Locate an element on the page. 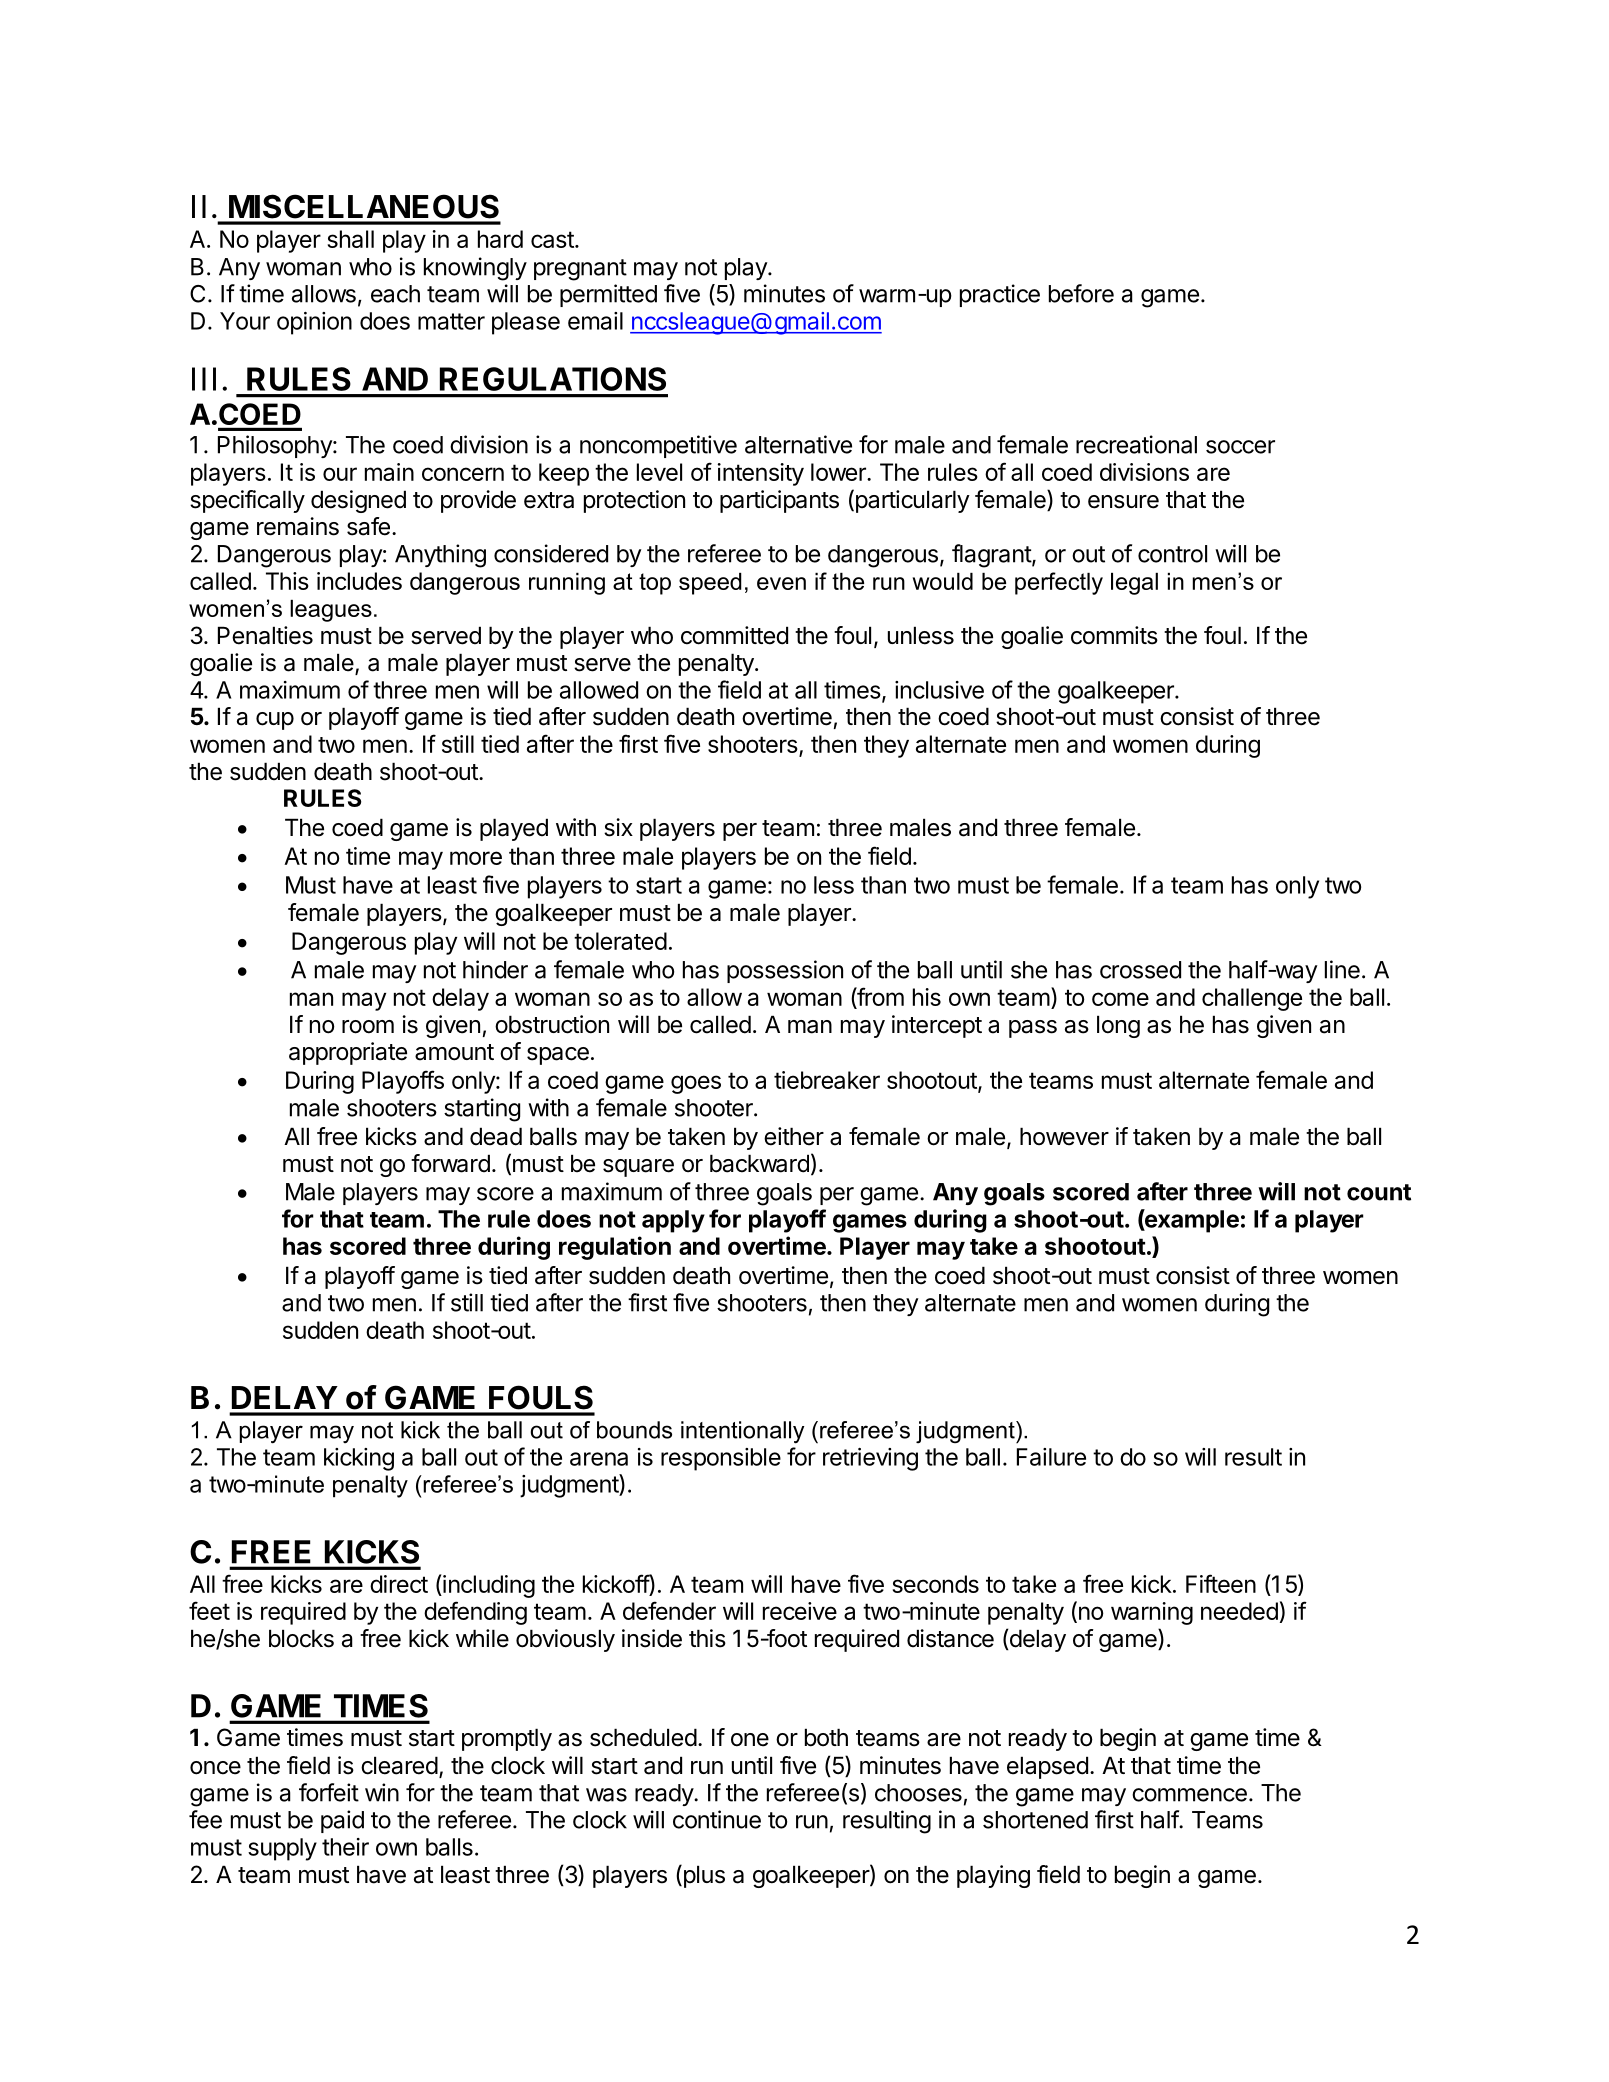  commits is located at coordinates (1114, 635).
